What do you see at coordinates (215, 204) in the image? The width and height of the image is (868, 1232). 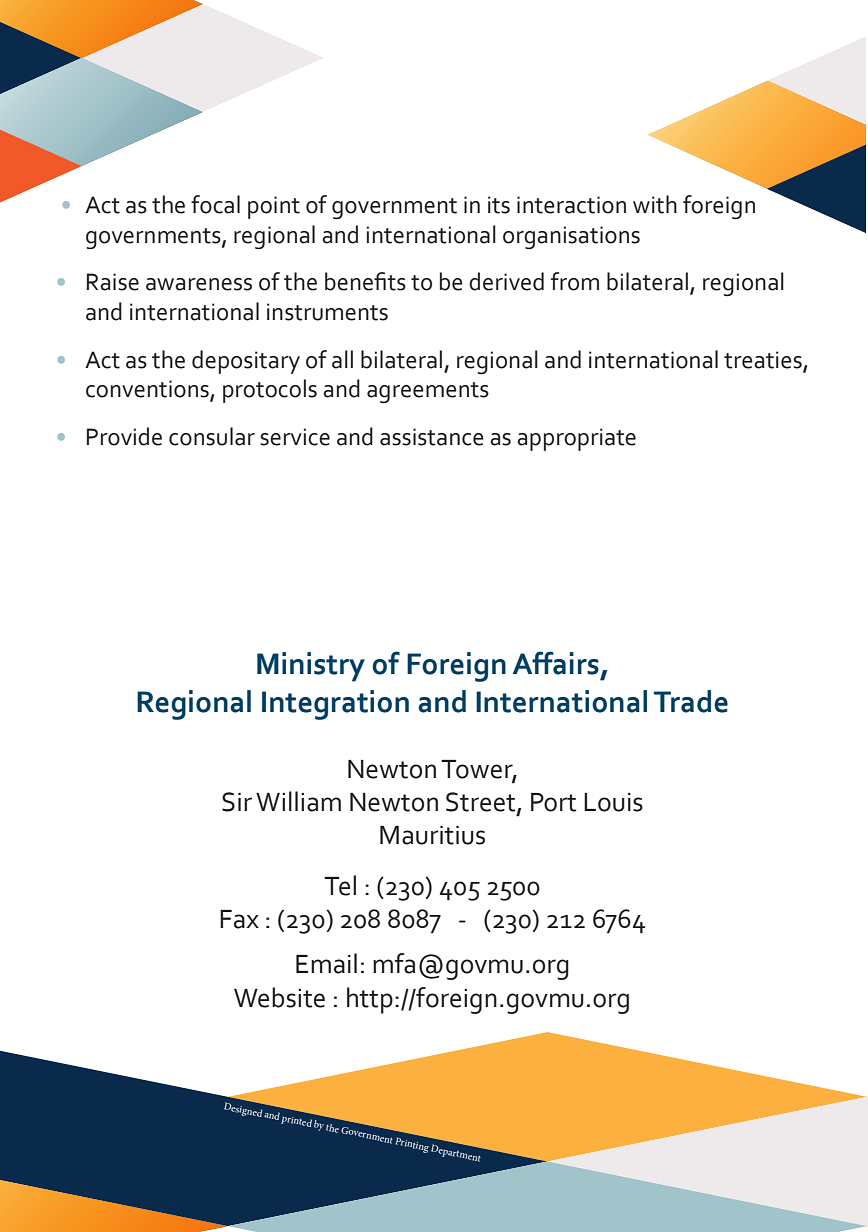 I see `focal` at bounding box center [215, 204].
